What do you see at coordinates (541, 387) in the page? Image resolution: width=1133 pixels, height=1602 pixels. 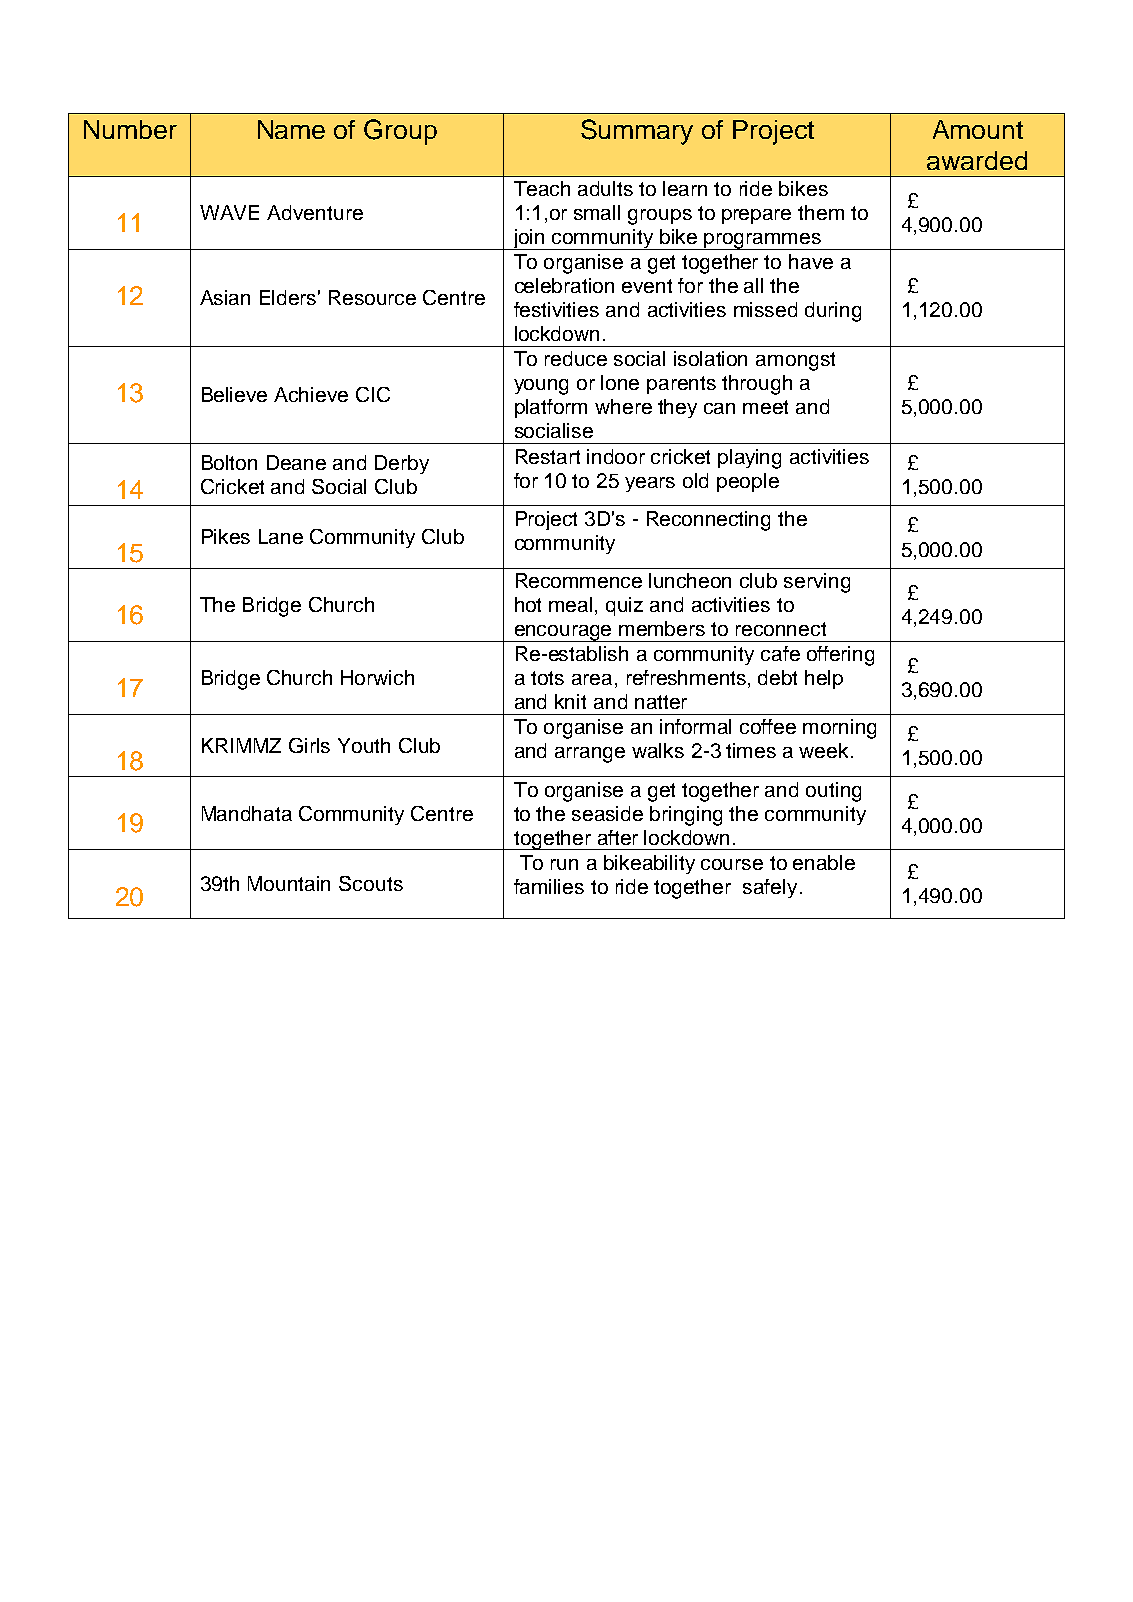 I see `young` at bounding box center [541, 387].
